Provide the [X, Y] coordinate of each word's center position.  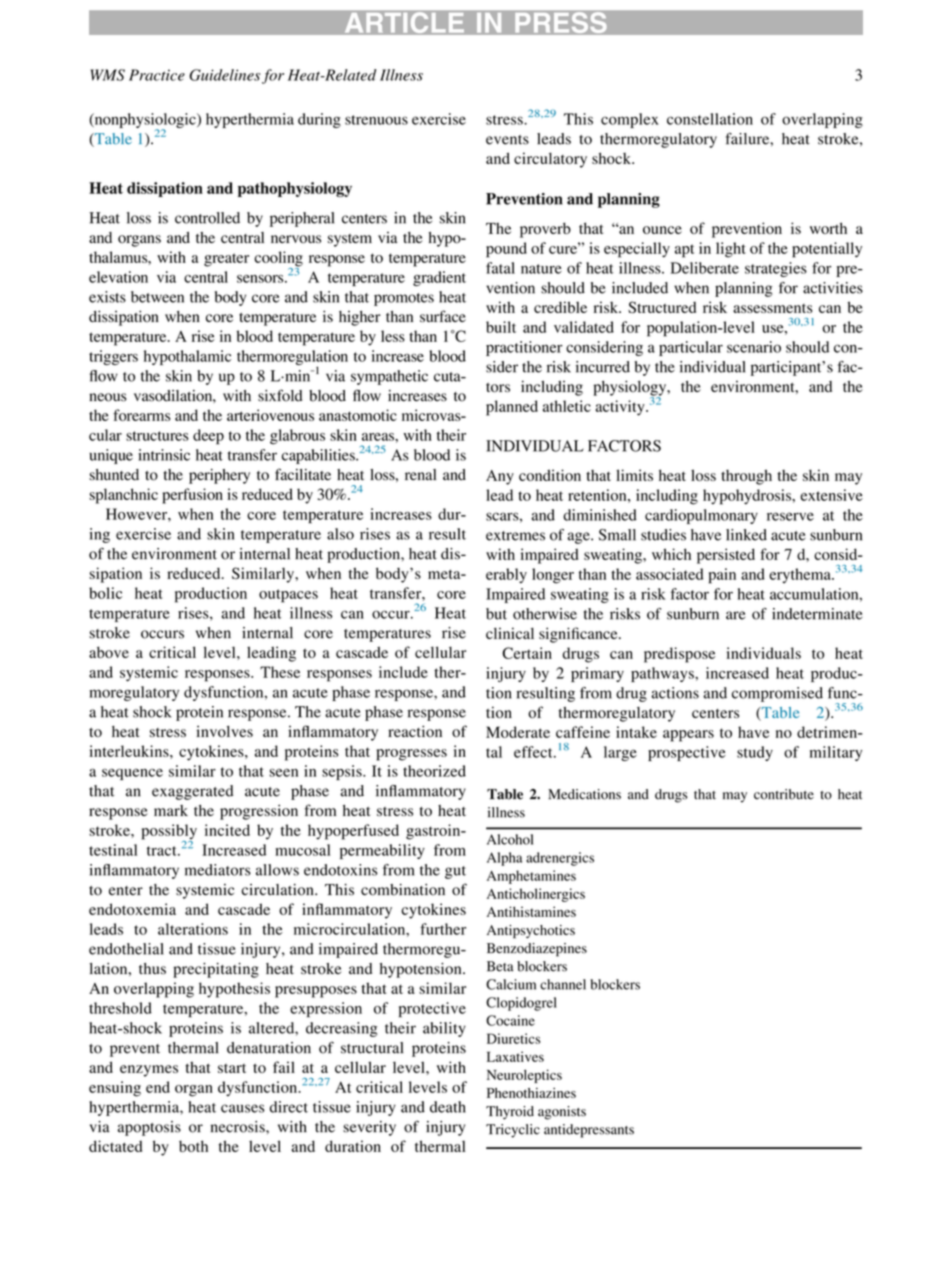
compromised [777, 694]
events [507, 140]
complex [630, 120]
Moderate [518, 732]
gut [455, 872]
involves [224, 731]
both [193, 1146]
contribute [784, 794]
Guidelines [224, 75]
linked [746, 535]
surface [443, 316]
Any [500, 477]
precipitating [216, 970]
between [157, 297]
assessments [772, 308]
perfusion [192, 496]
